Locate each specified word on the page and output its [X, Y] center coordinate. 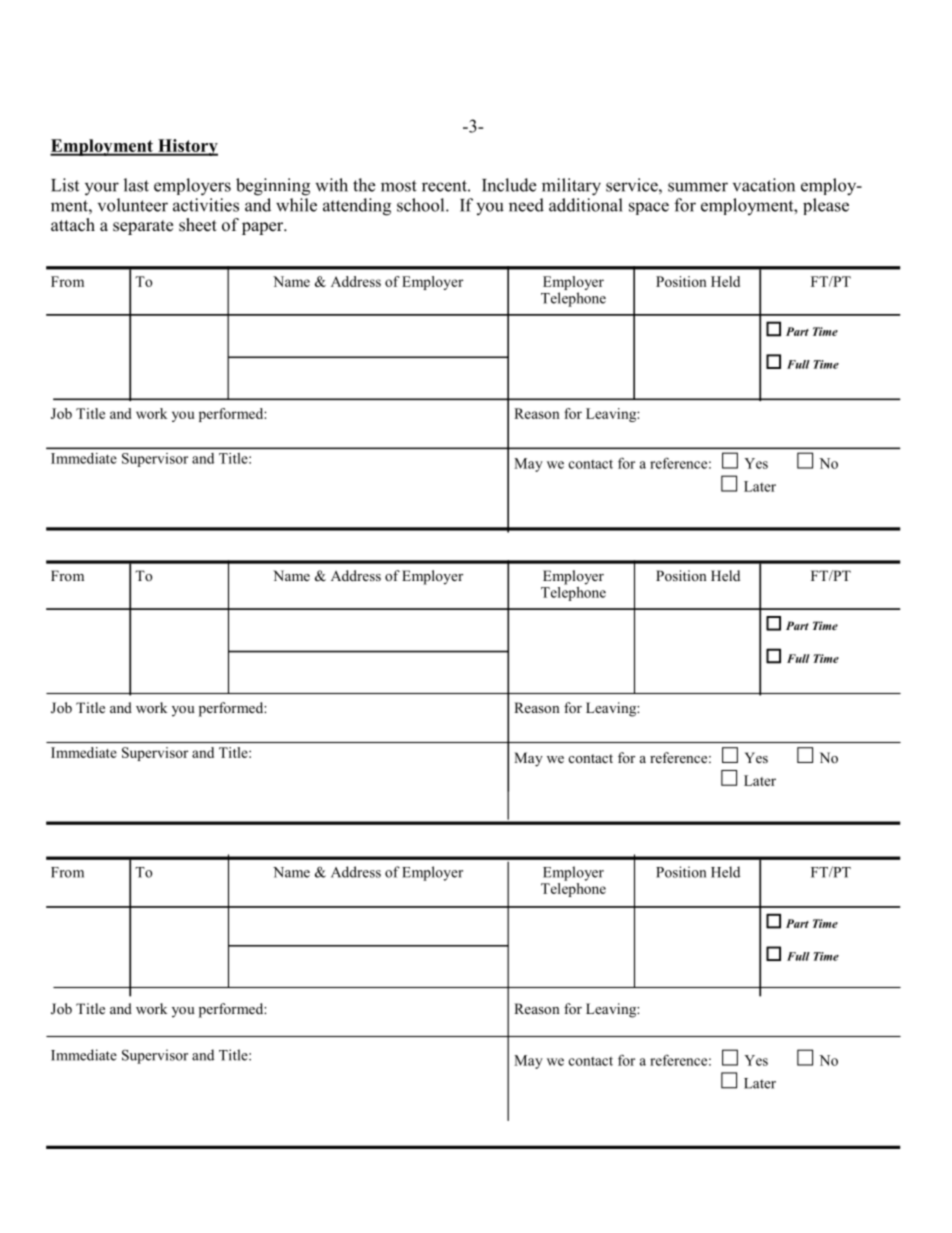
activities [206, 205]
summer [698, 187]
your [102, 189]
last [136, 185]
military [571, 187]
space [649, 208]
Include [509, 185]
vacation [764, 185]
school [422, 205]
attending [357, 207]
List [65, 185]
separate [143, 227]
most [399, 186]
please [826, 206]
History [187, 147]
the [364, 185]
